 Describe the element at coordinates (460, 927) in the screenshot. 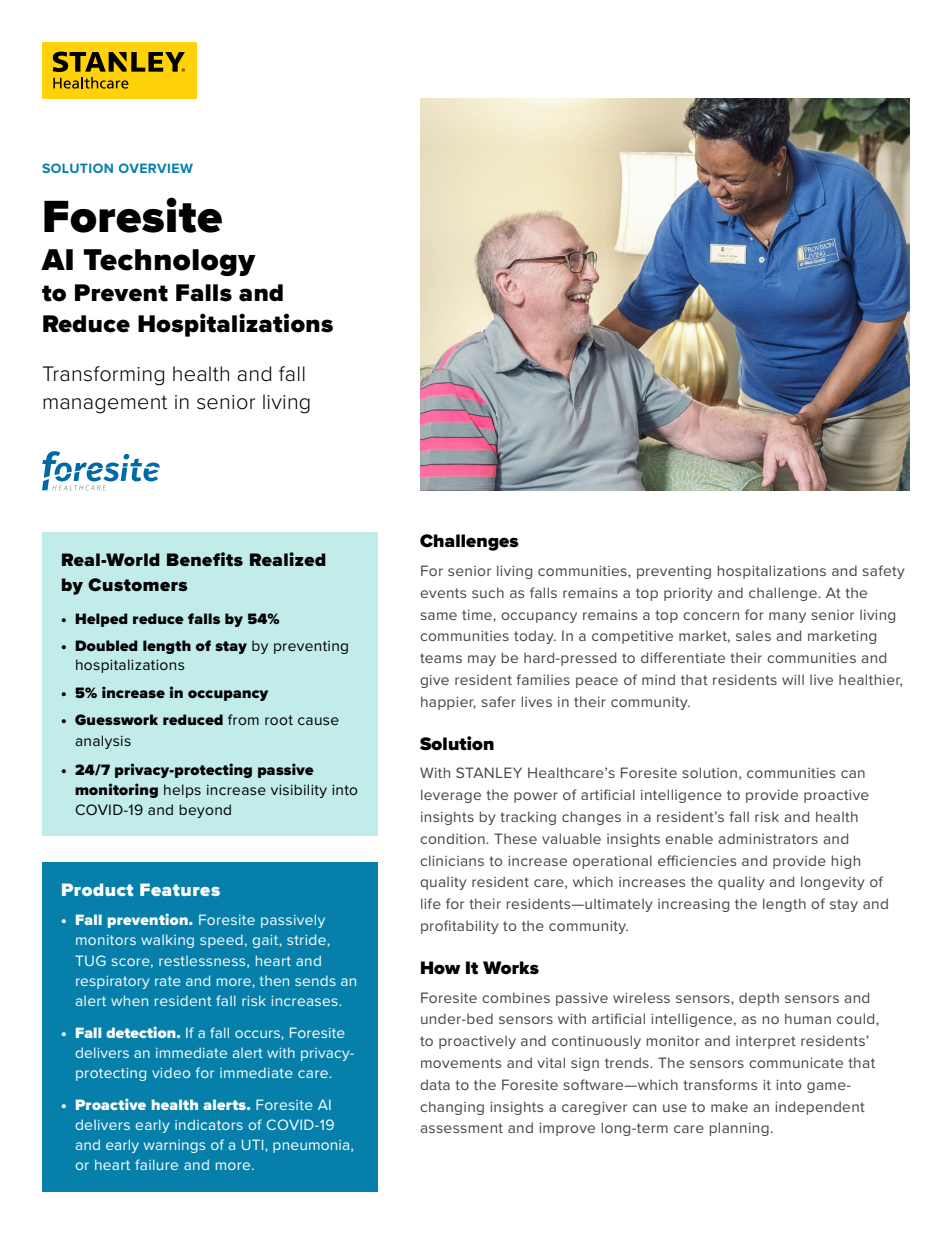

I see `profitability` at that location.
